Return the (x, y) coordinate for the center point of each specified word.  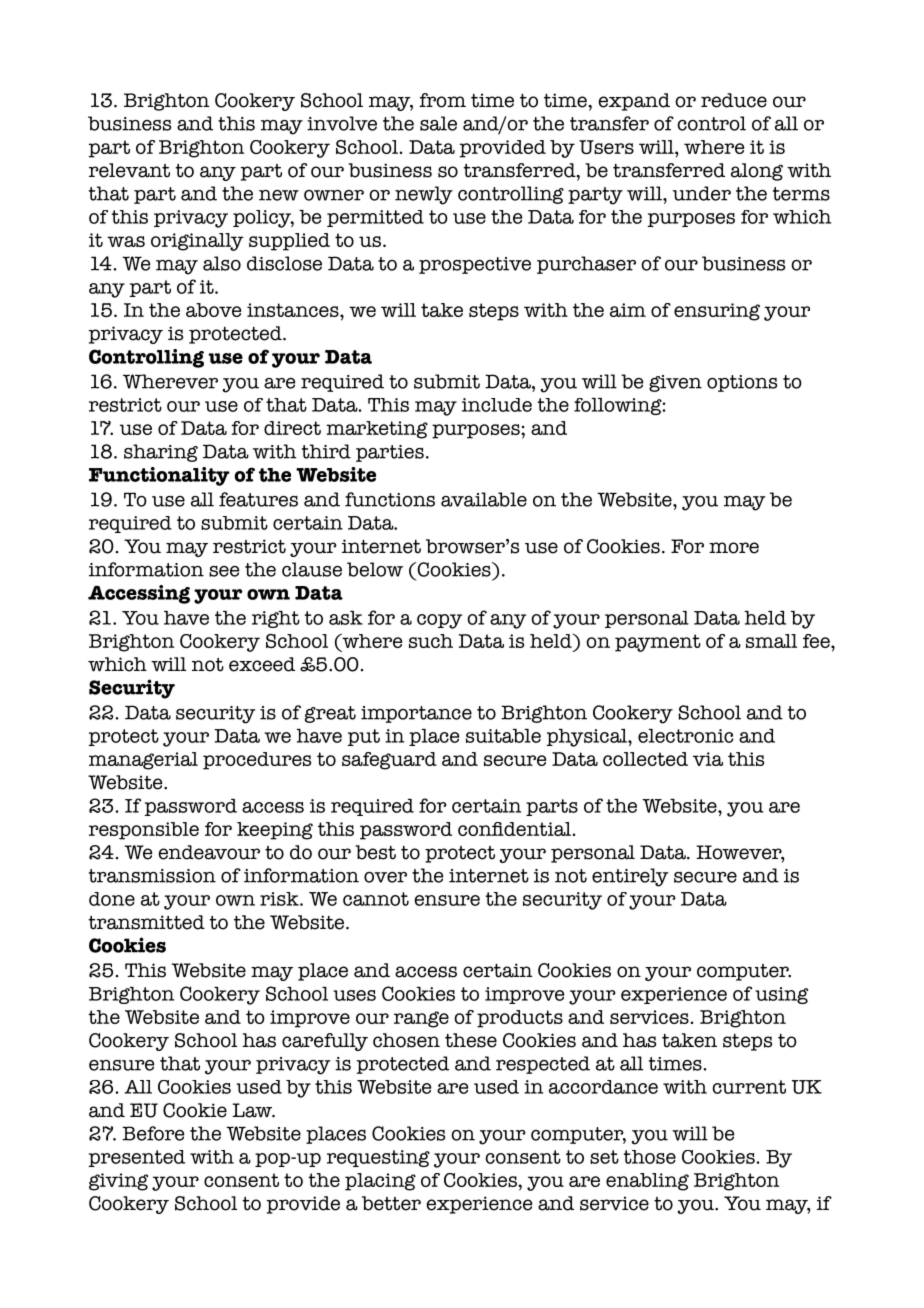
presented (136, 1158)
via (708, 759)
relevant (129, 170)
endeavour (209, 852)
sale (438, 123)
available (484, 499)
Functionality (159, 476)
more (734, 548)
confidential (514, 829)
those (649, 1157)
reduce (734, 100)
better (391, 1203)
